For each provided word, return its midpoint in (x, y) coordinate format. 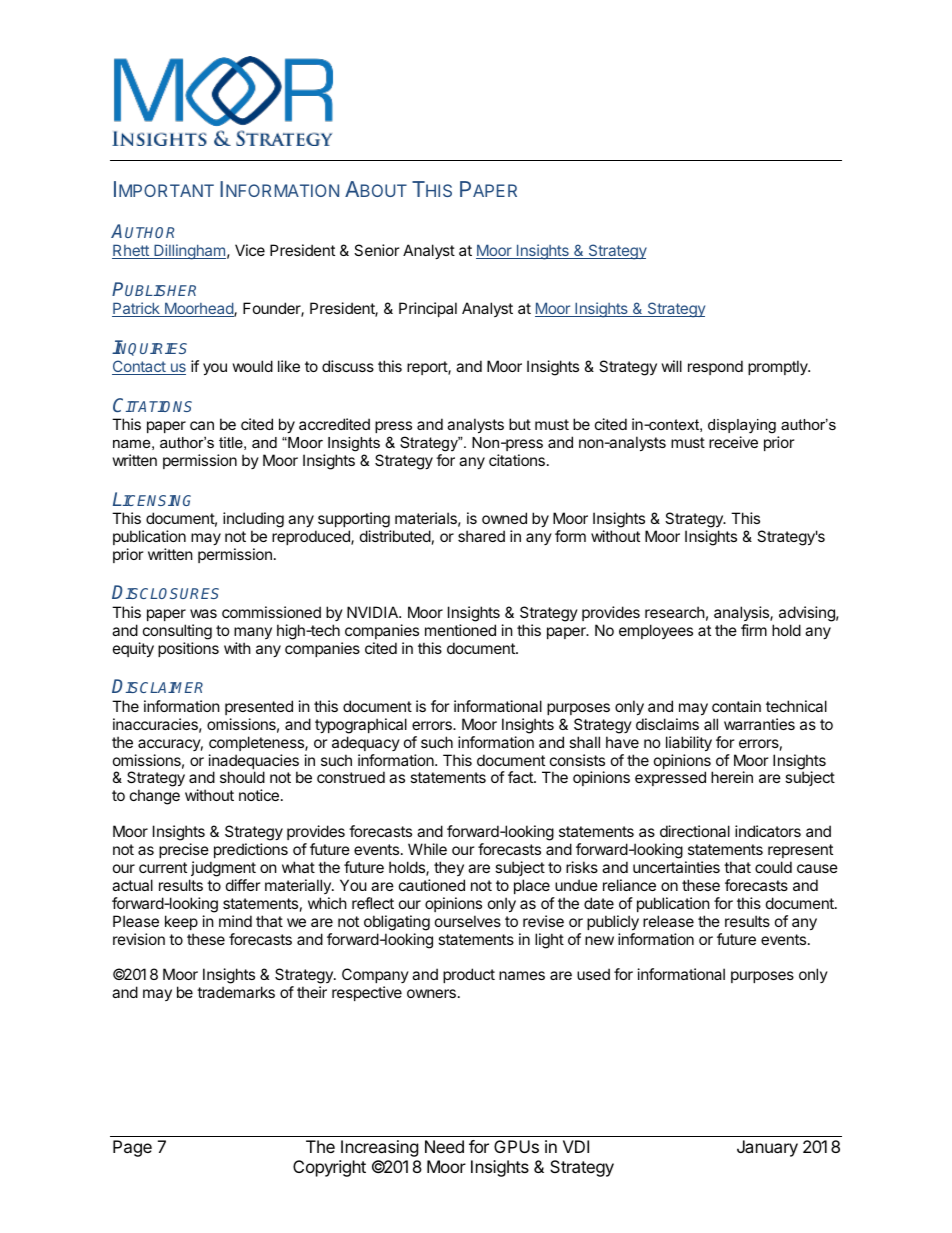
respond (715, 367)
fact (521, 777)
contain (736, 706)
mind (235, 921)
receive (733, 442)
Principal (428, 309)
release (668, 921)
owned (504, 518)
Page (132, 1148)
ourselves (468, 921)
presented (259, 707)
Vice (250, 250)
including (253, 521)
